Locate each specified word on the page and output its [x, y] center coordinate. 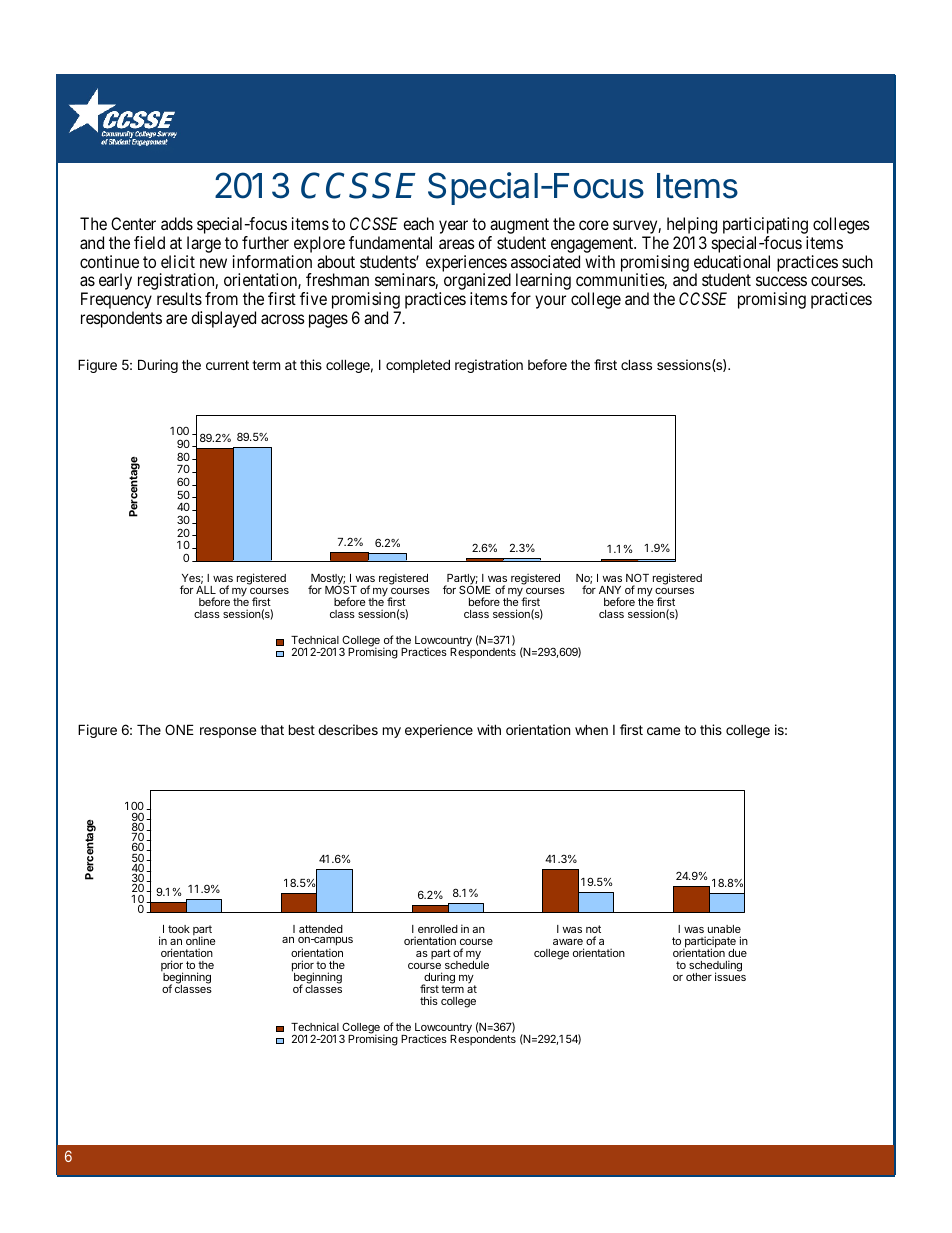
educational [732, 261]
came [663, 731]
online [200, 940]
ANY [610, 590]
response [228, 732]
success [781, 281]
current [227, 365]
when [591, 729]
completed [418, 366]
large [203, 246]
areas [457, 244]
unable [724, 929]
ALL [206, 590]
